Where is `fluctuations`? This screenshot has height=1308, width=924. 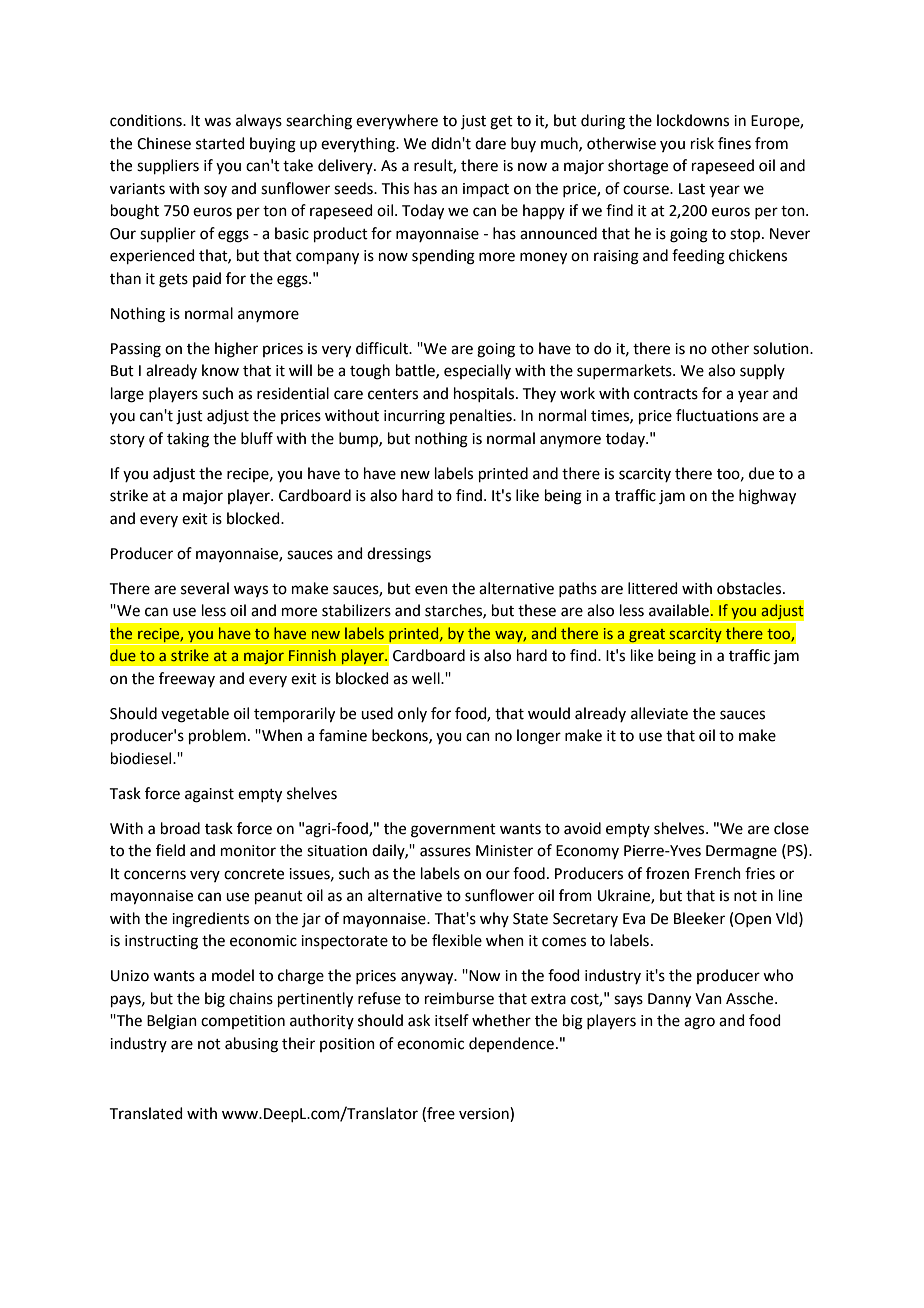
fluctuations is located at coordinates (717, 415).
